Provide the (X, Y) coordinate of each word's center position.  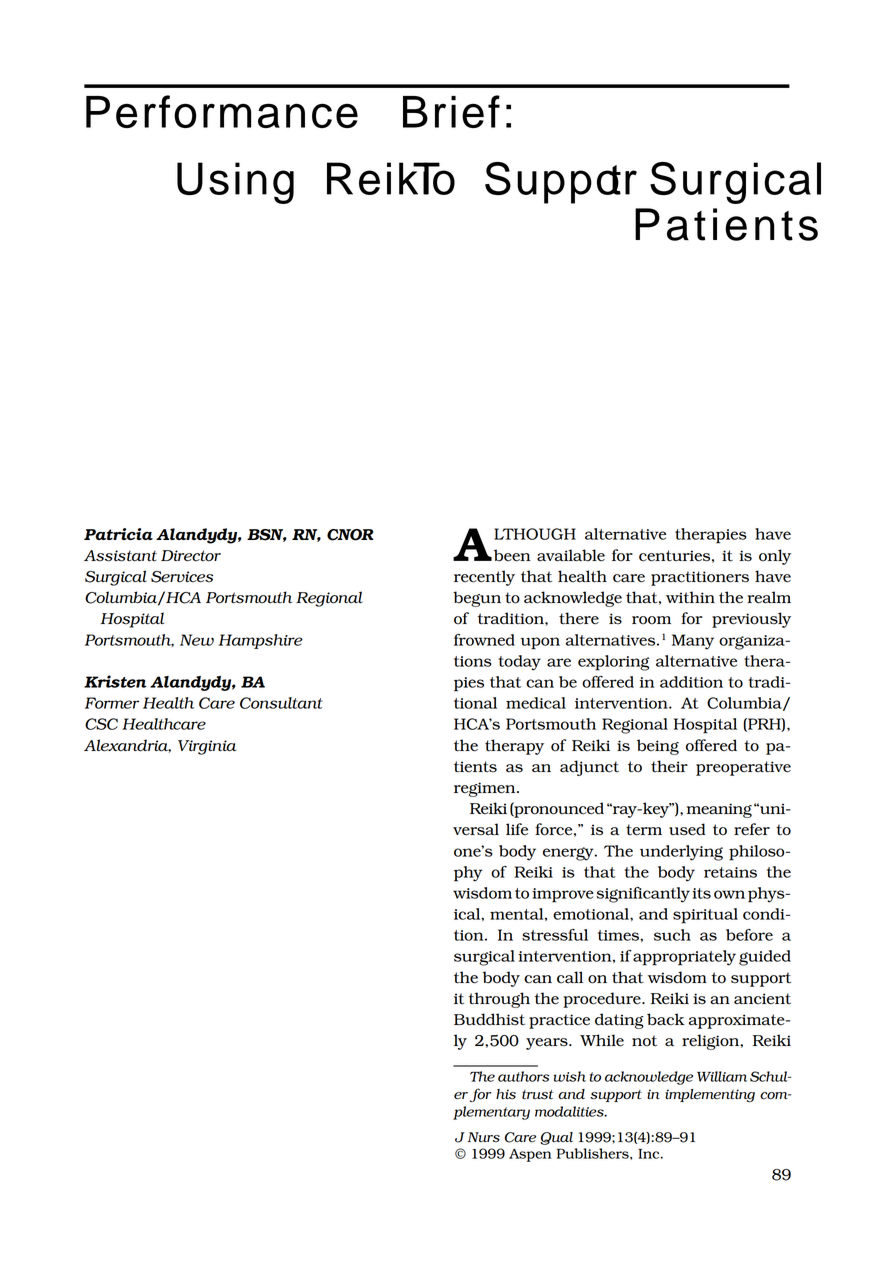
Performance (222, 111)
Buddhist (489, 1019)
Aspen (530, 1155)
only (775, 557)
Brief (451, 111)
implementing (710, 1096)
